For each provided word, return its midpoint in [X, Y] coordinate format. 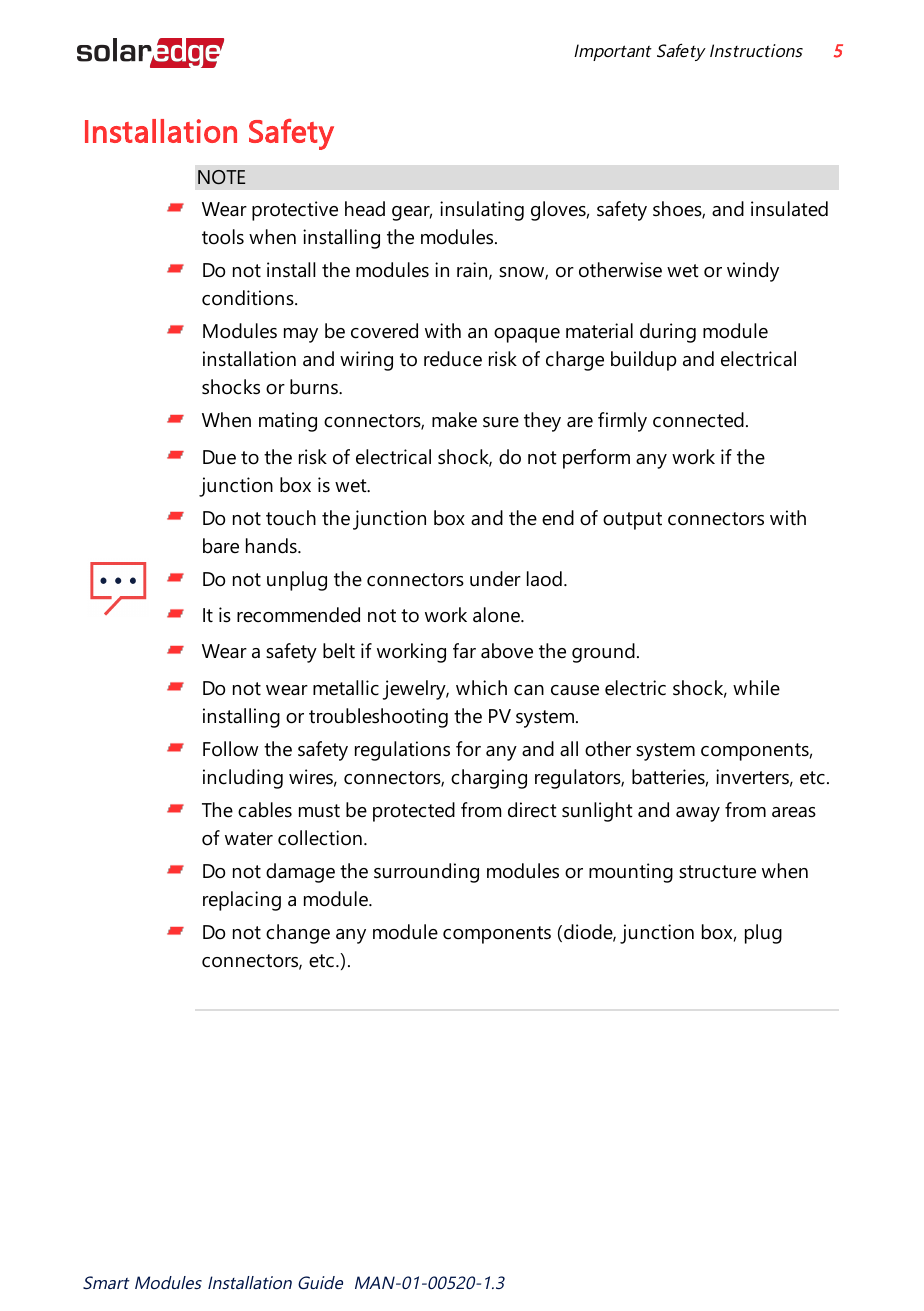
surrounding [426, 873]
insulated [789, 209]
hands [272, 546]
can [529, 690]
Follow [230, 749]
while [756, 688]
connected [698, 420]
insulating [482, 211]
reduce [453, 359]
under [495, 579]
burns [315, 387]
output [632, 521]
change [298, 934]
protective [295, 211]
